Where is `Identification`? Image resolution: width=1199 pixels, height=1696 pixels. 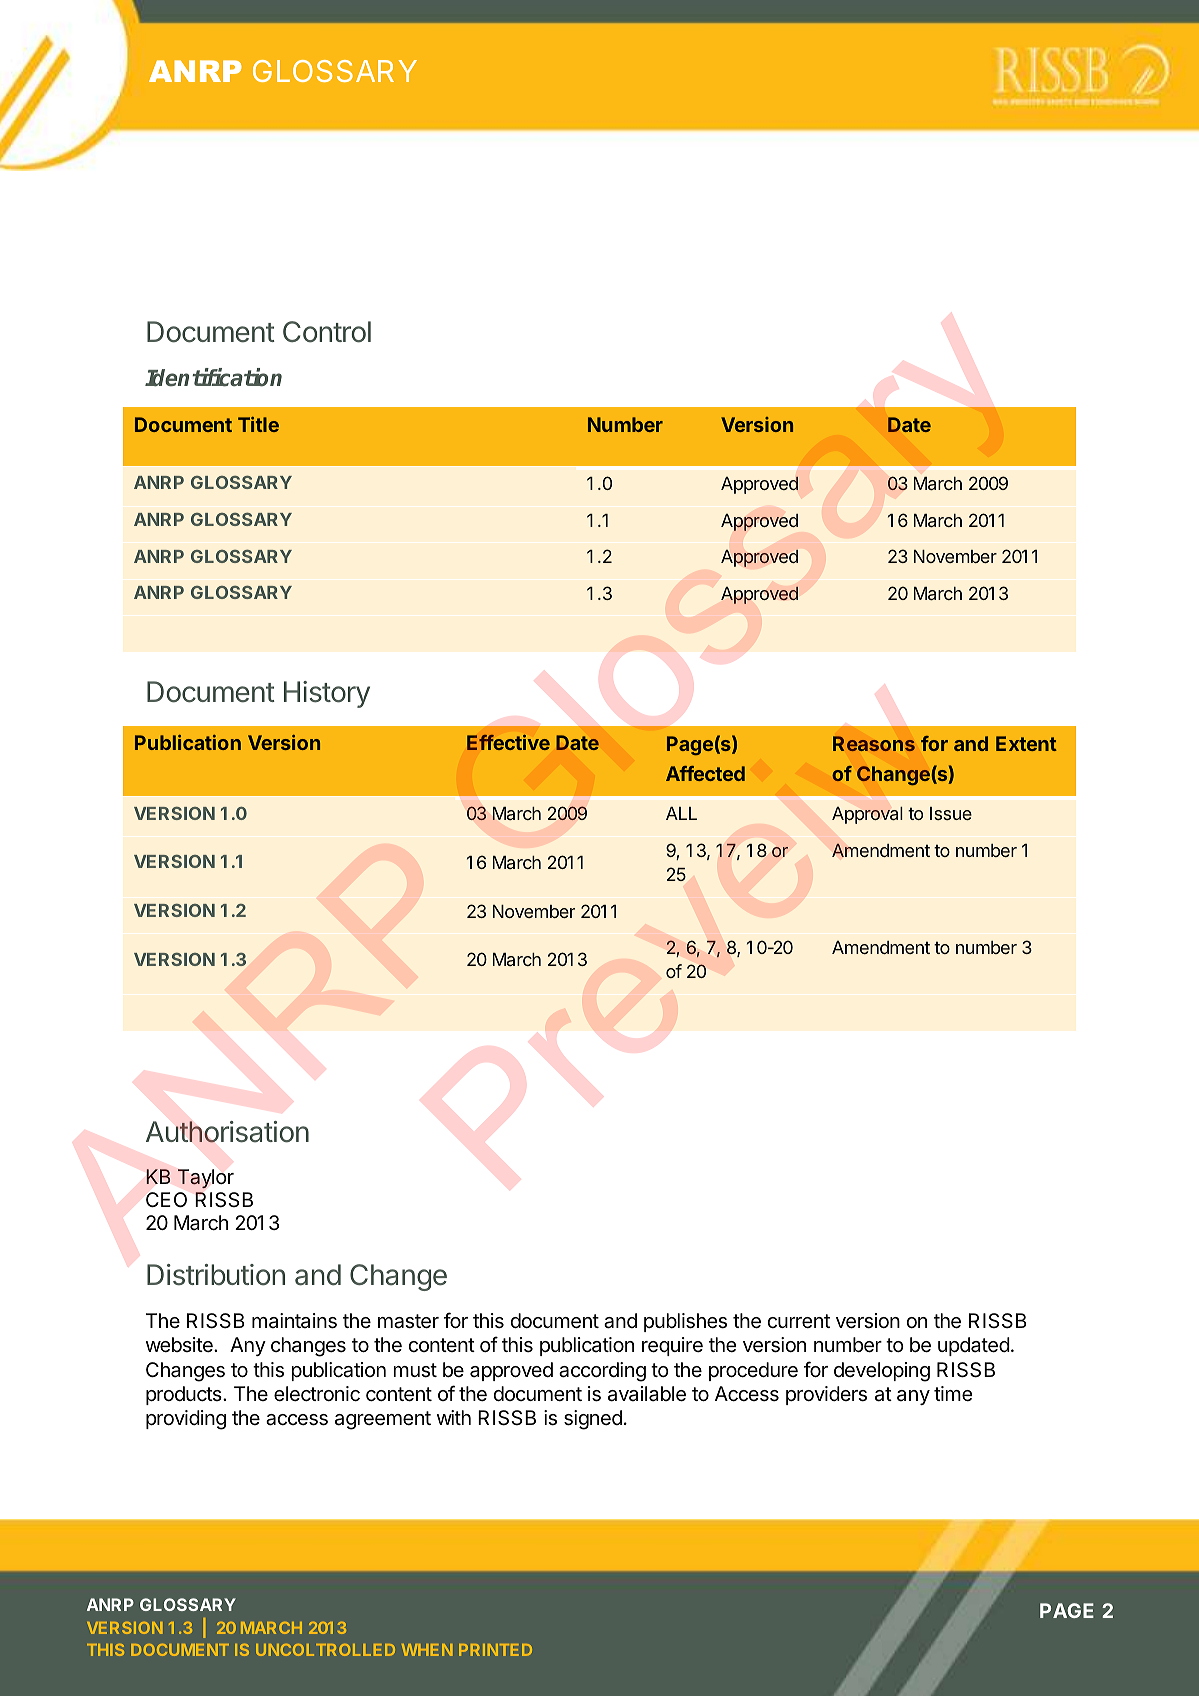 Identification is located at coordinates (213, 377).
